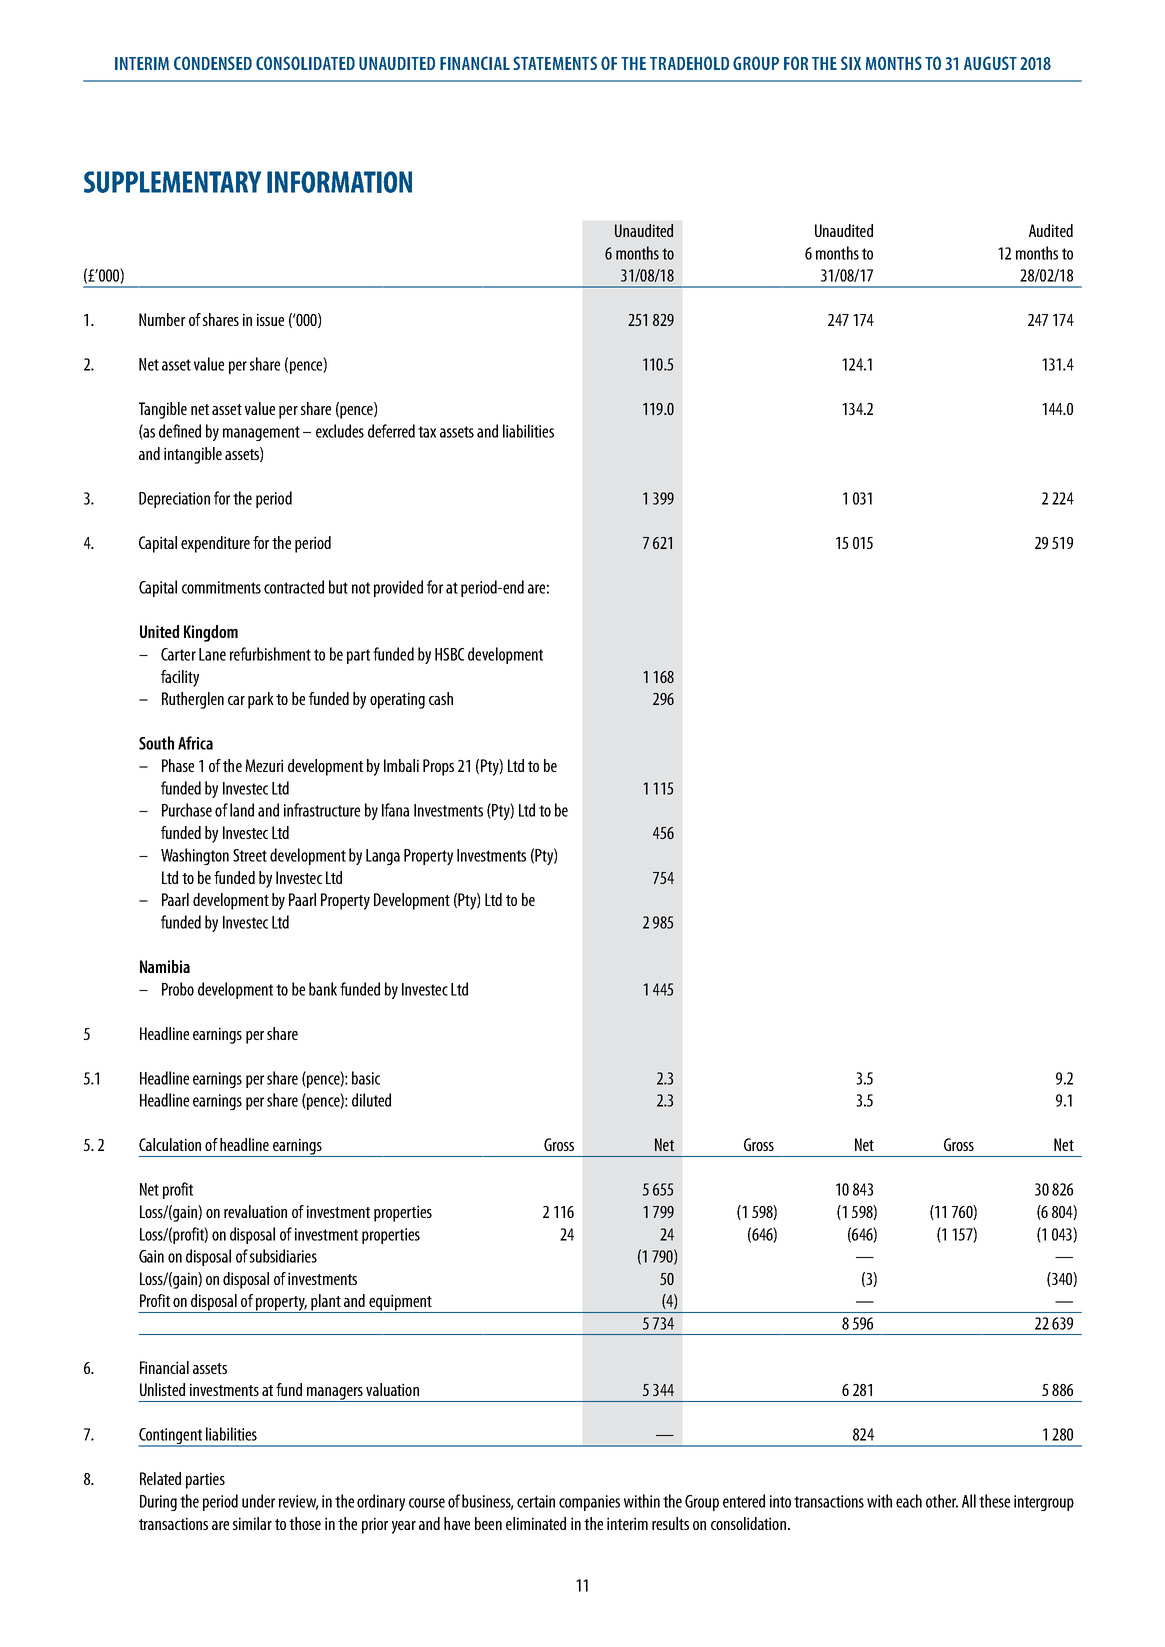  Describe the element at coordinates (258, 1501) in the image. I see `under` at that location.
